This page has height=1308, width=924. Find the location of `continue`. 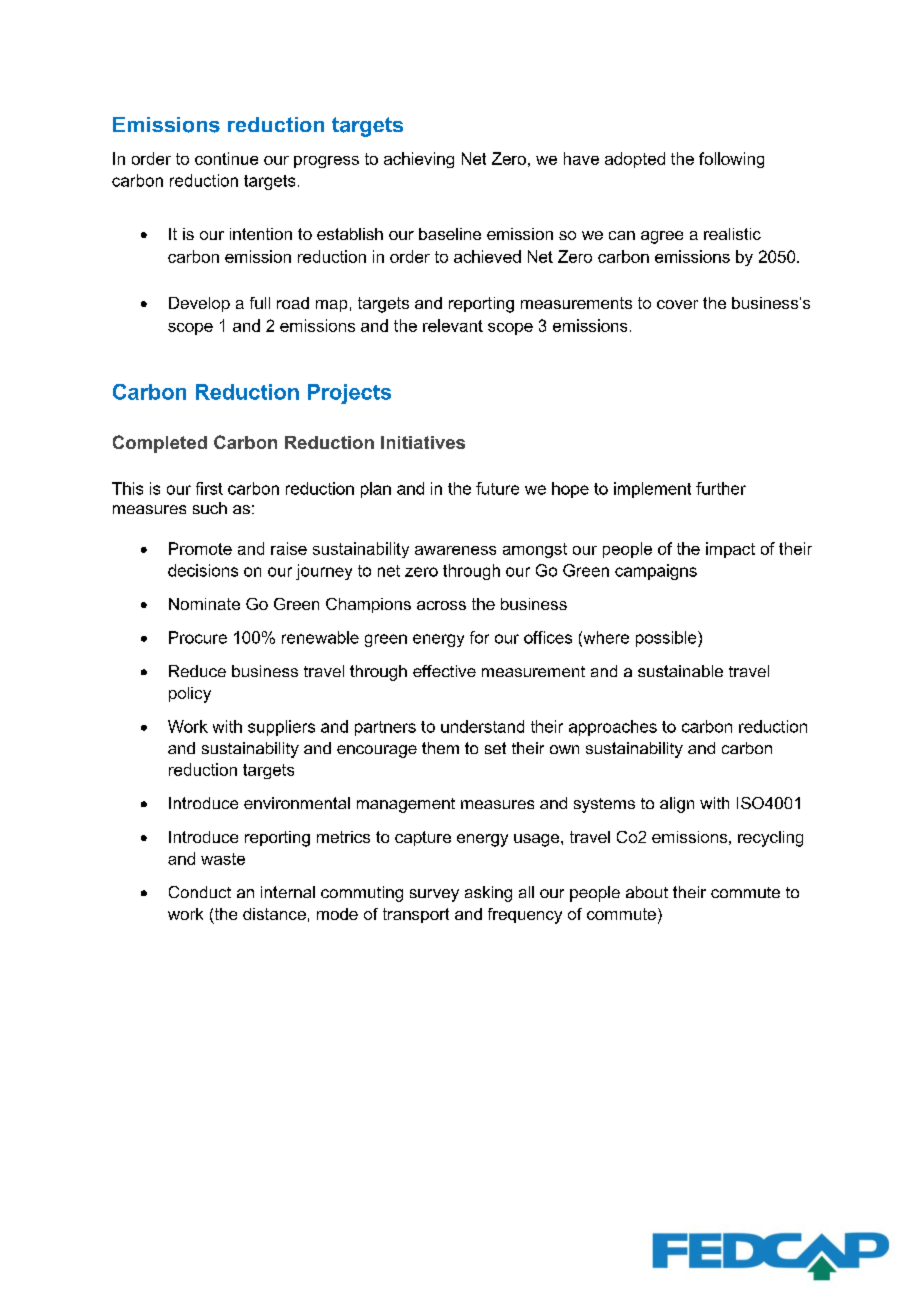

continue is located at coordinates (226, 158).
